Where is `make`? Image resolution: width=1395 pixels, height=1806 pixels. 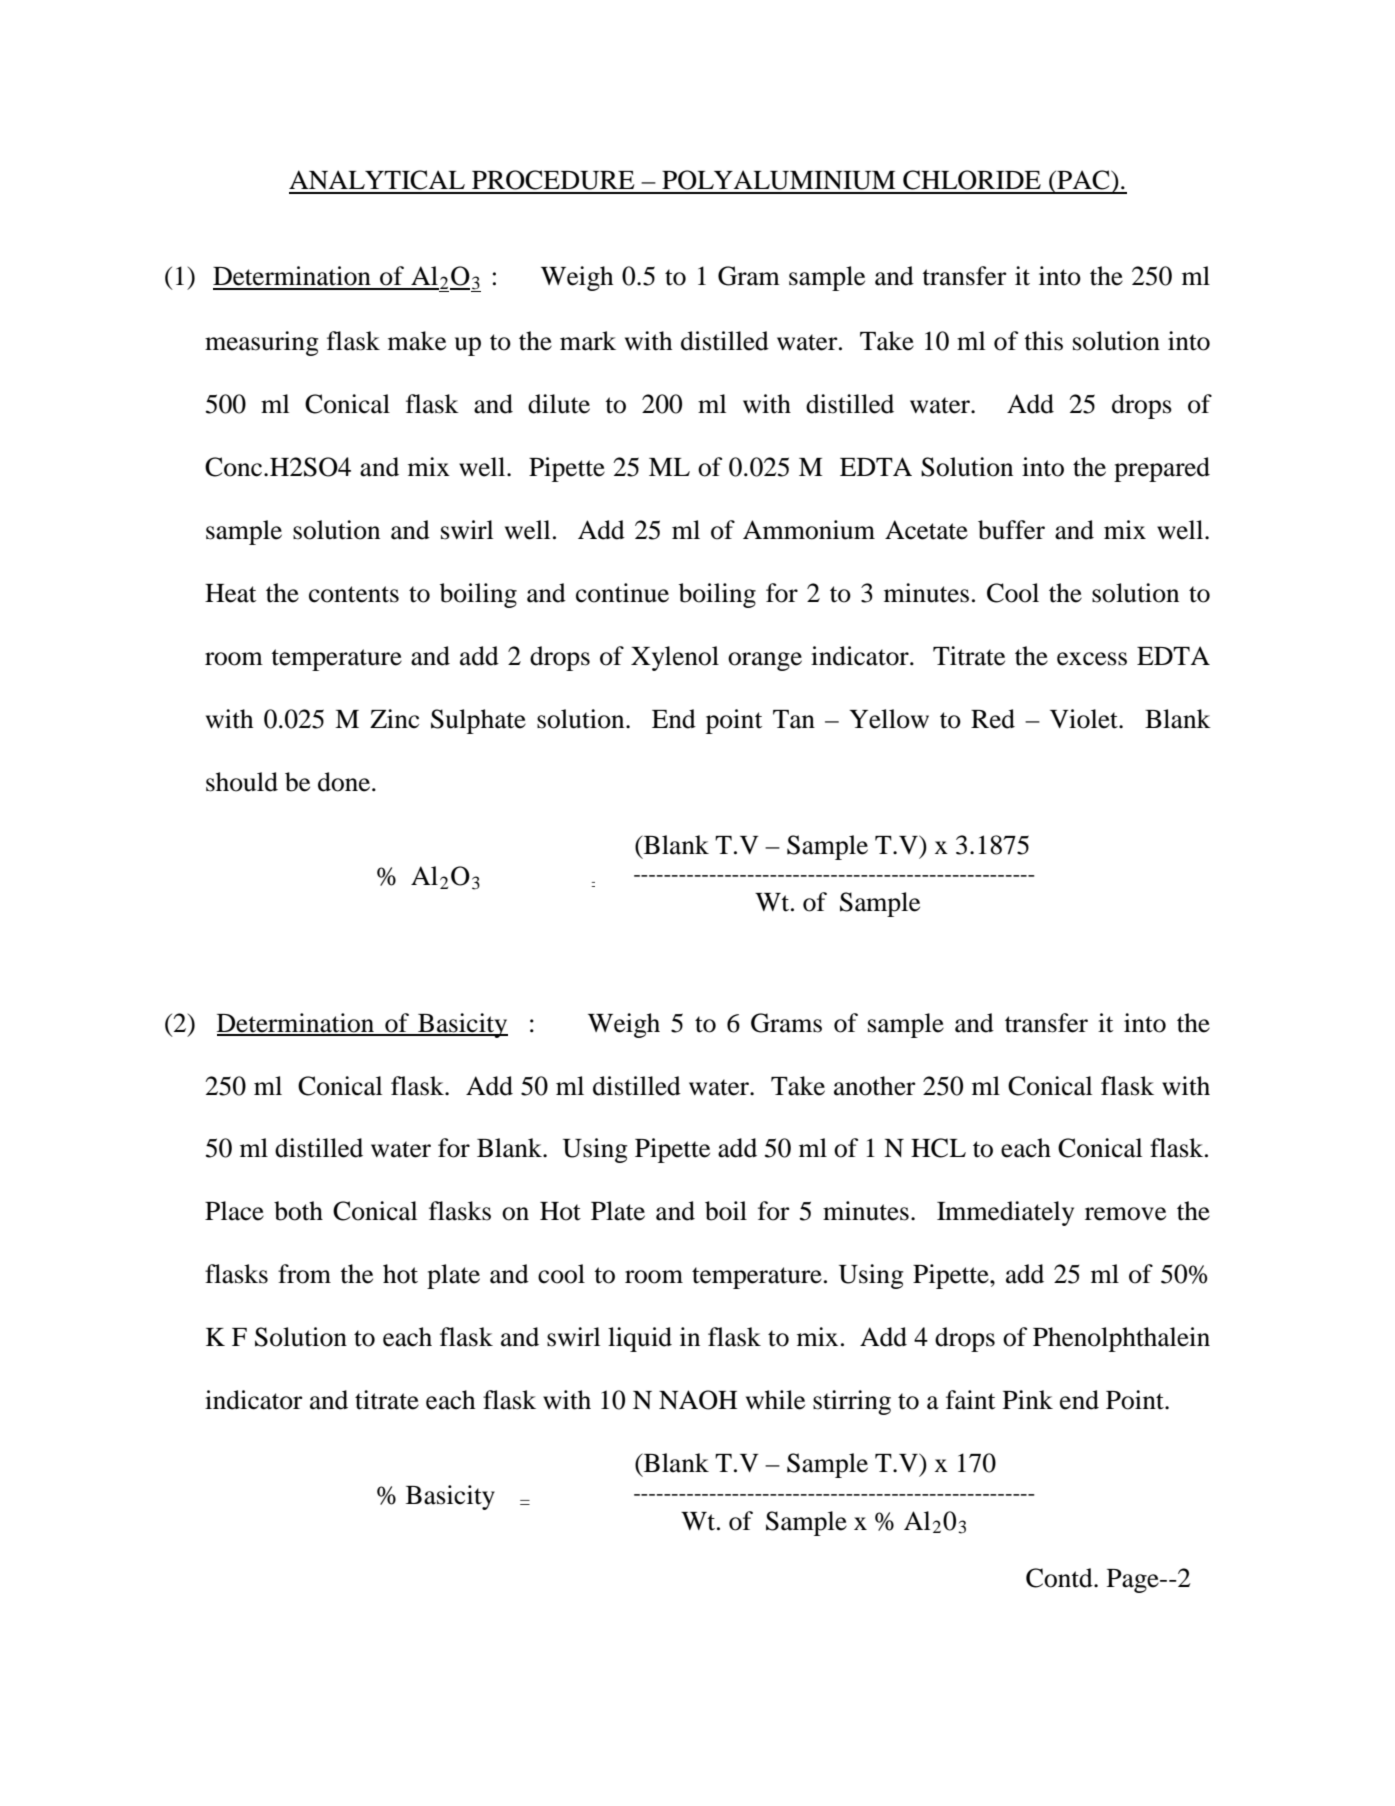 make is located at coordinates (417, 341).
